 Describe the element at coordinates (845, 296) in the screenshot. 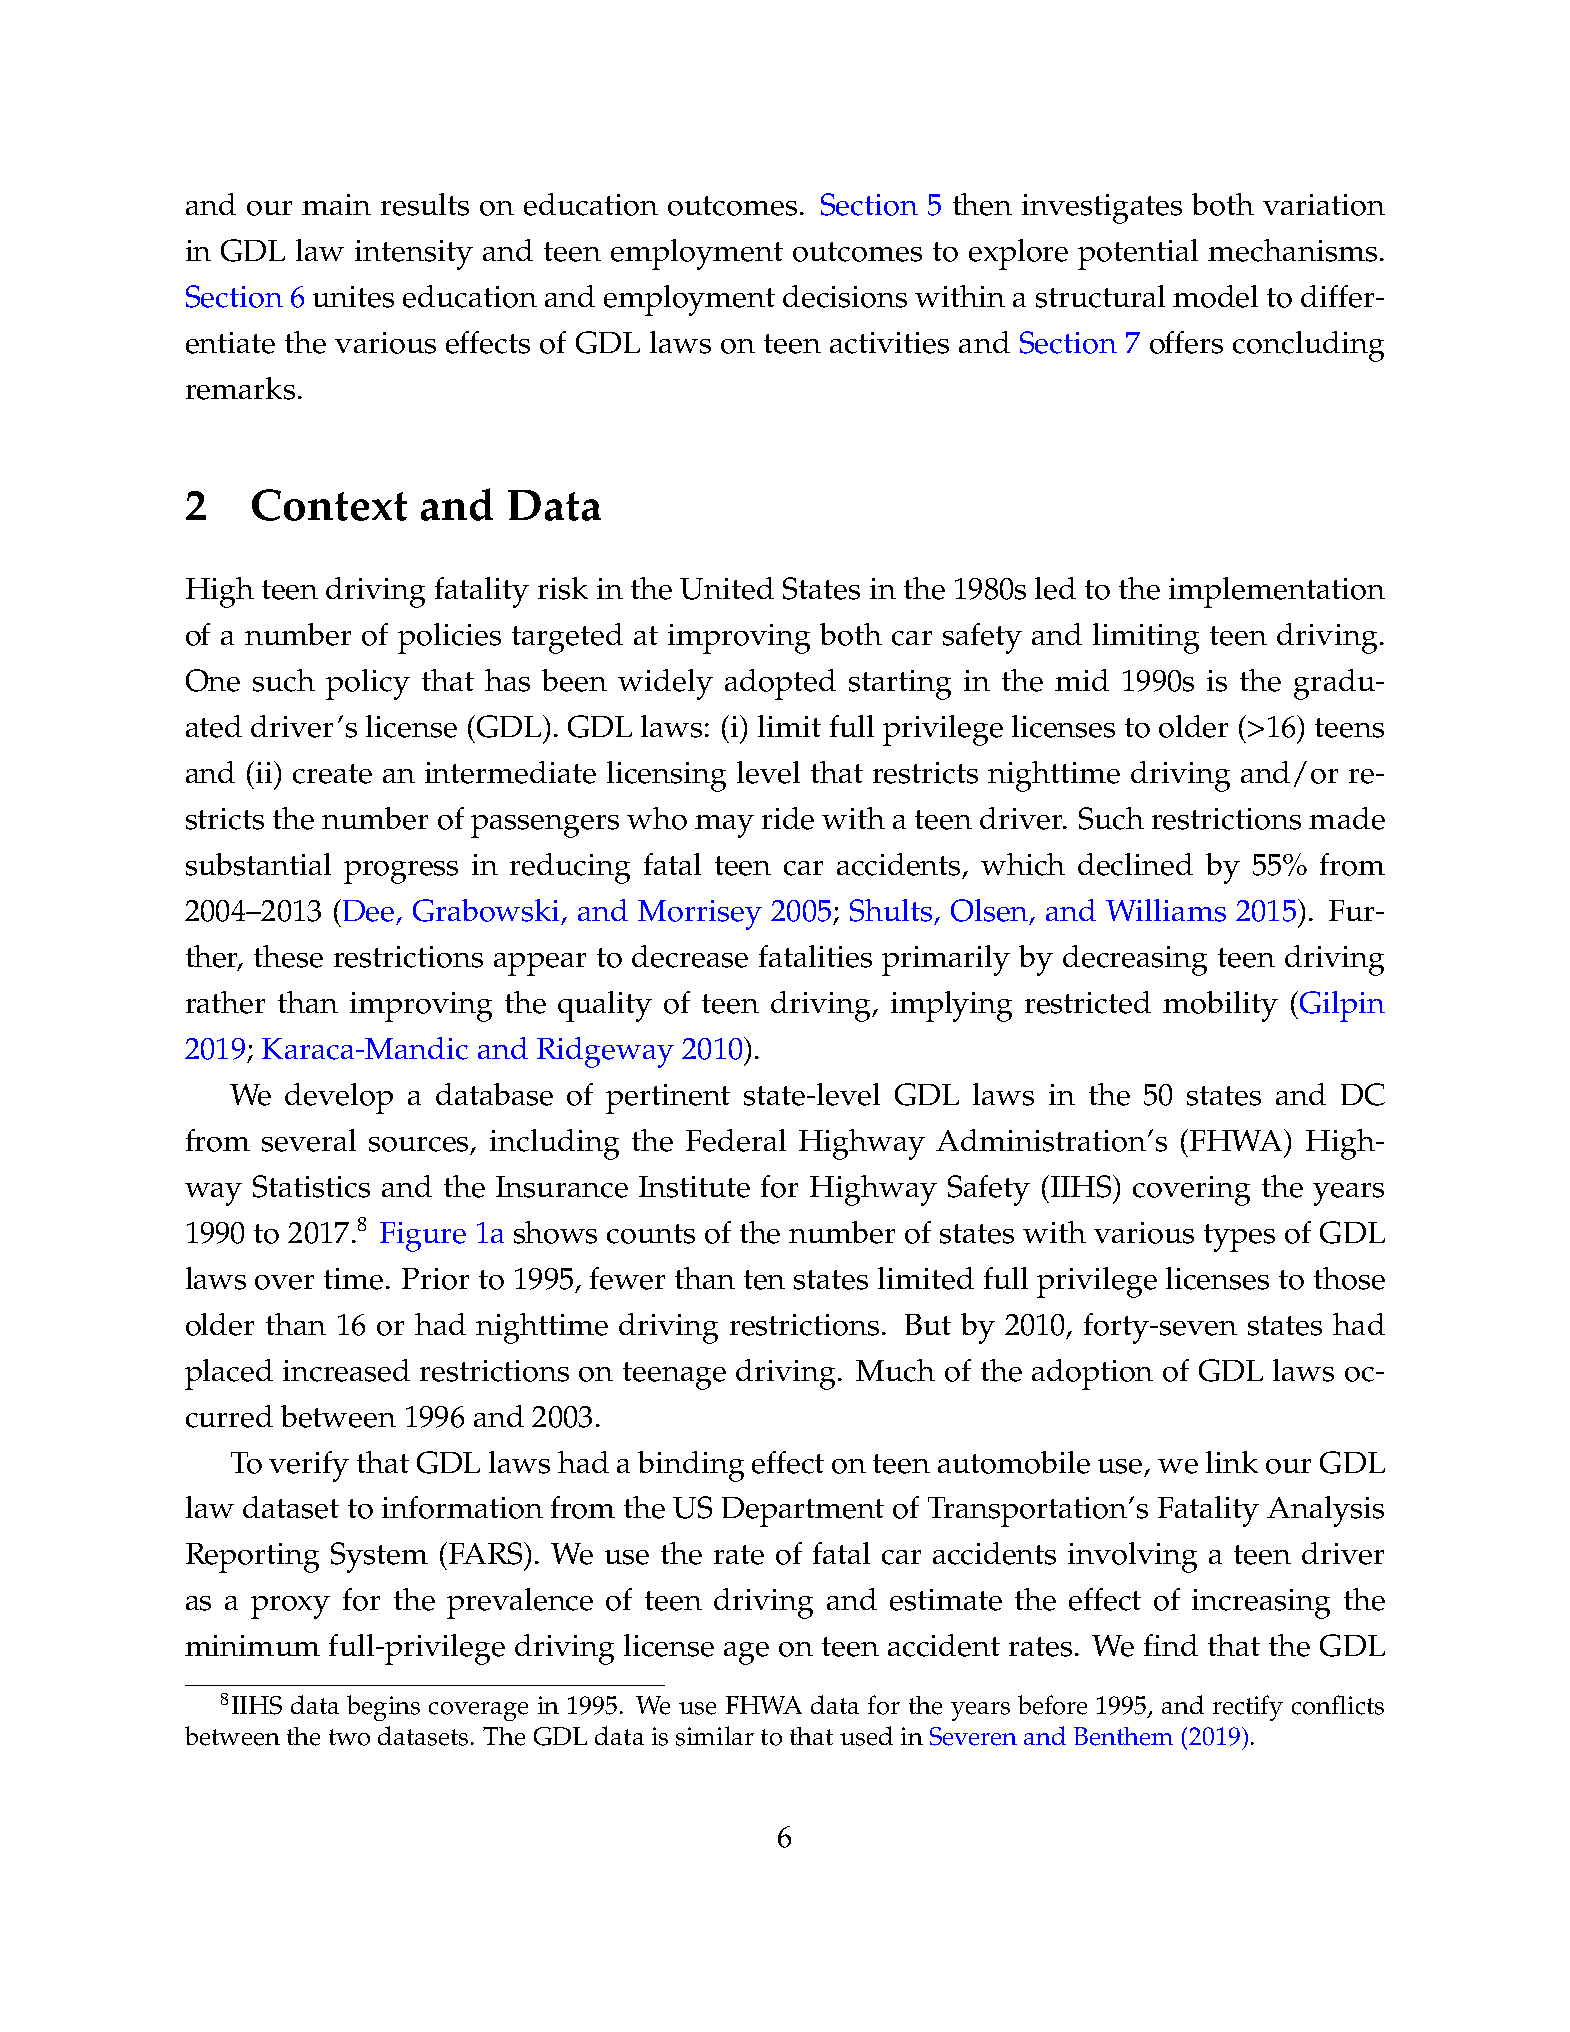

I see `decisions` at that location.
